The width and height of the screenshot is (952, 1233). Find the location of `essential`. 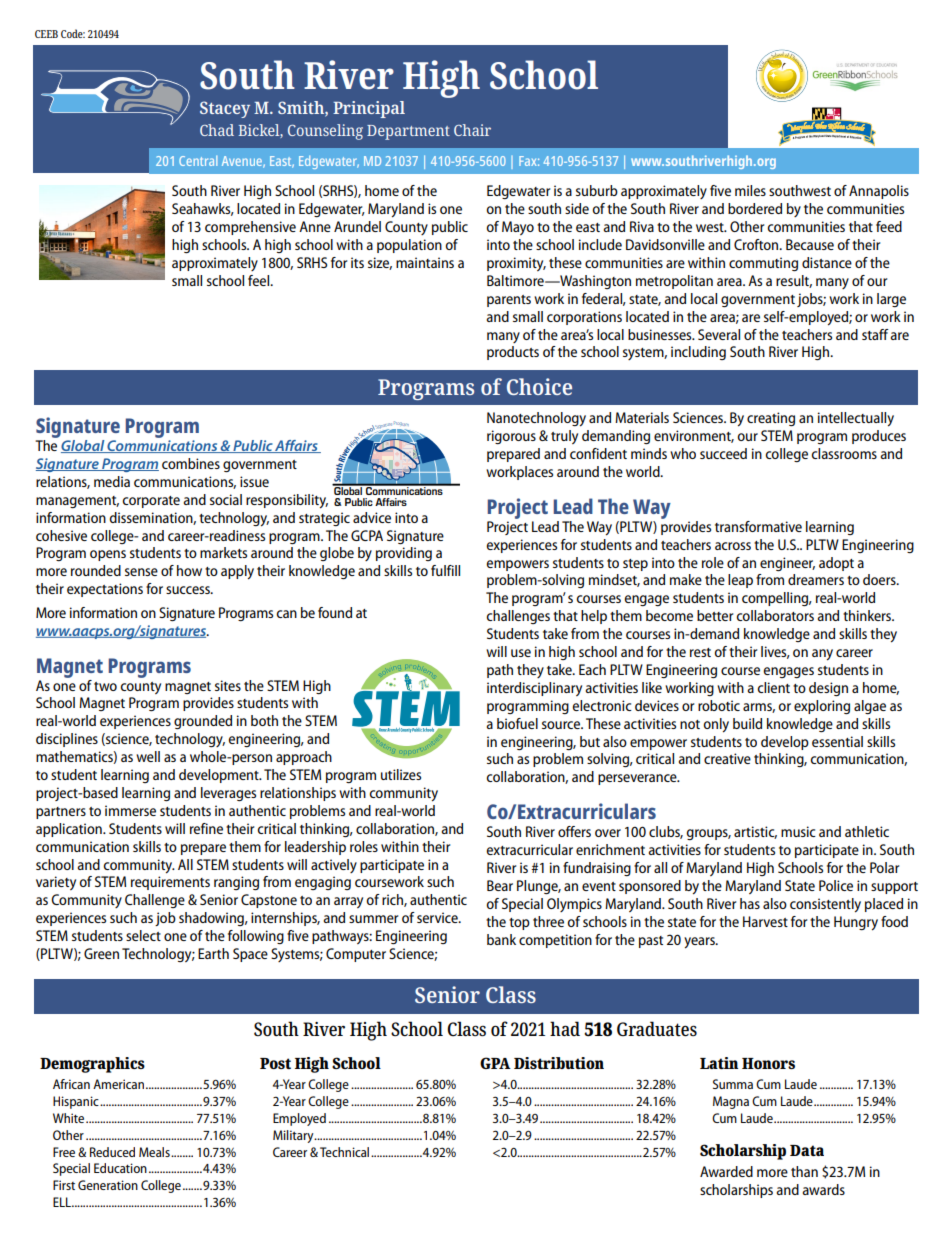

essential is located at coordinates (837, 741).
